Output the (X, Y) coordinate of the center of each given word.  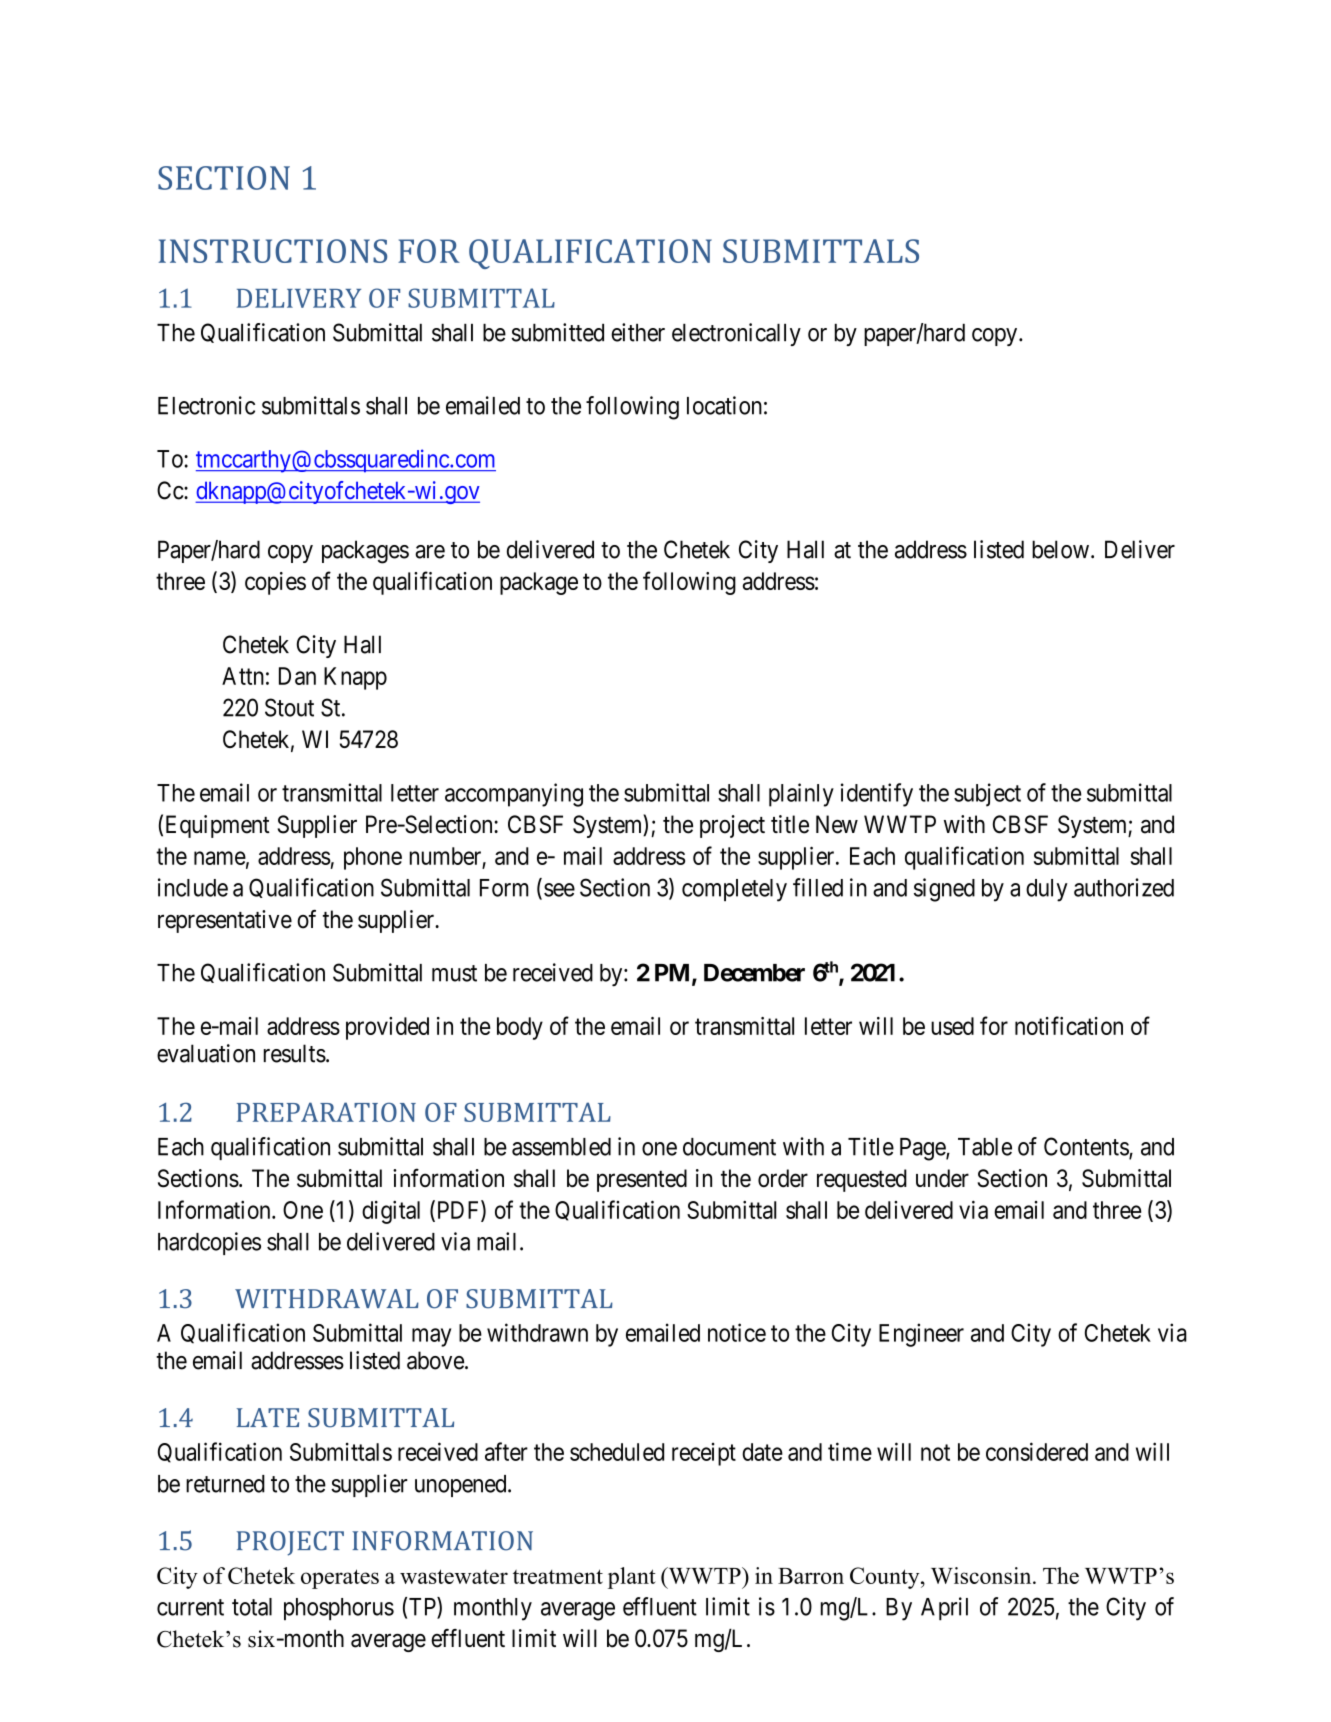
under (942, 1178)
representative (225, 921)
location (724, 405)
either (638, 332)
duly (1047, 890)
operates (340, 1579)
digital (391, 1212)
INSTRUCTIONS (273, 251)
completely (734, 890)
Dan (297, 676)
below (1060, 549)
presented (642, 1180)
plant (631, 1578)
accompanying (514, 795)
